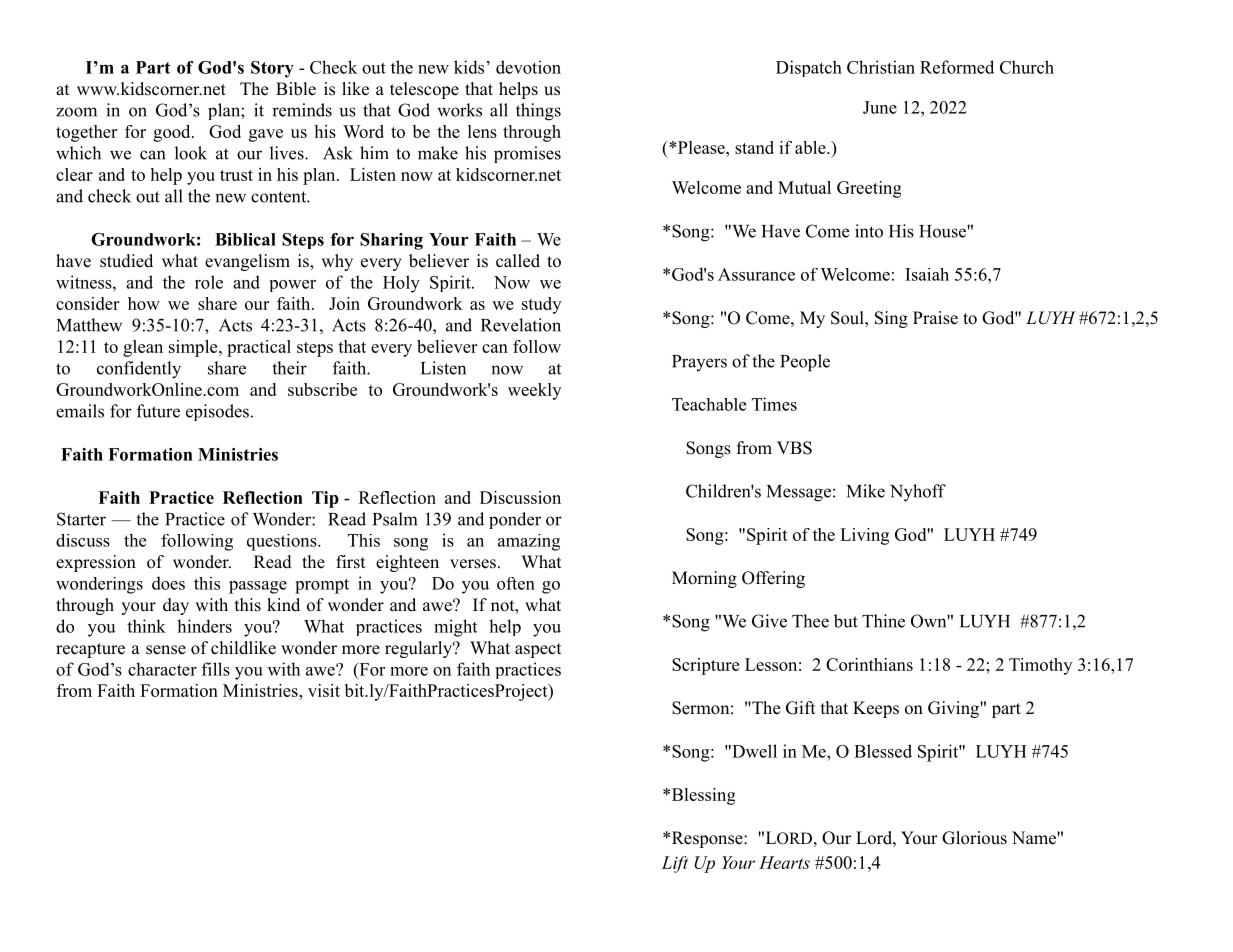 The image size is (1233, 952). What do you see at coordinates (866, 491) in the screenshot?
I see `Mike` at bounding box center [866, 491].
